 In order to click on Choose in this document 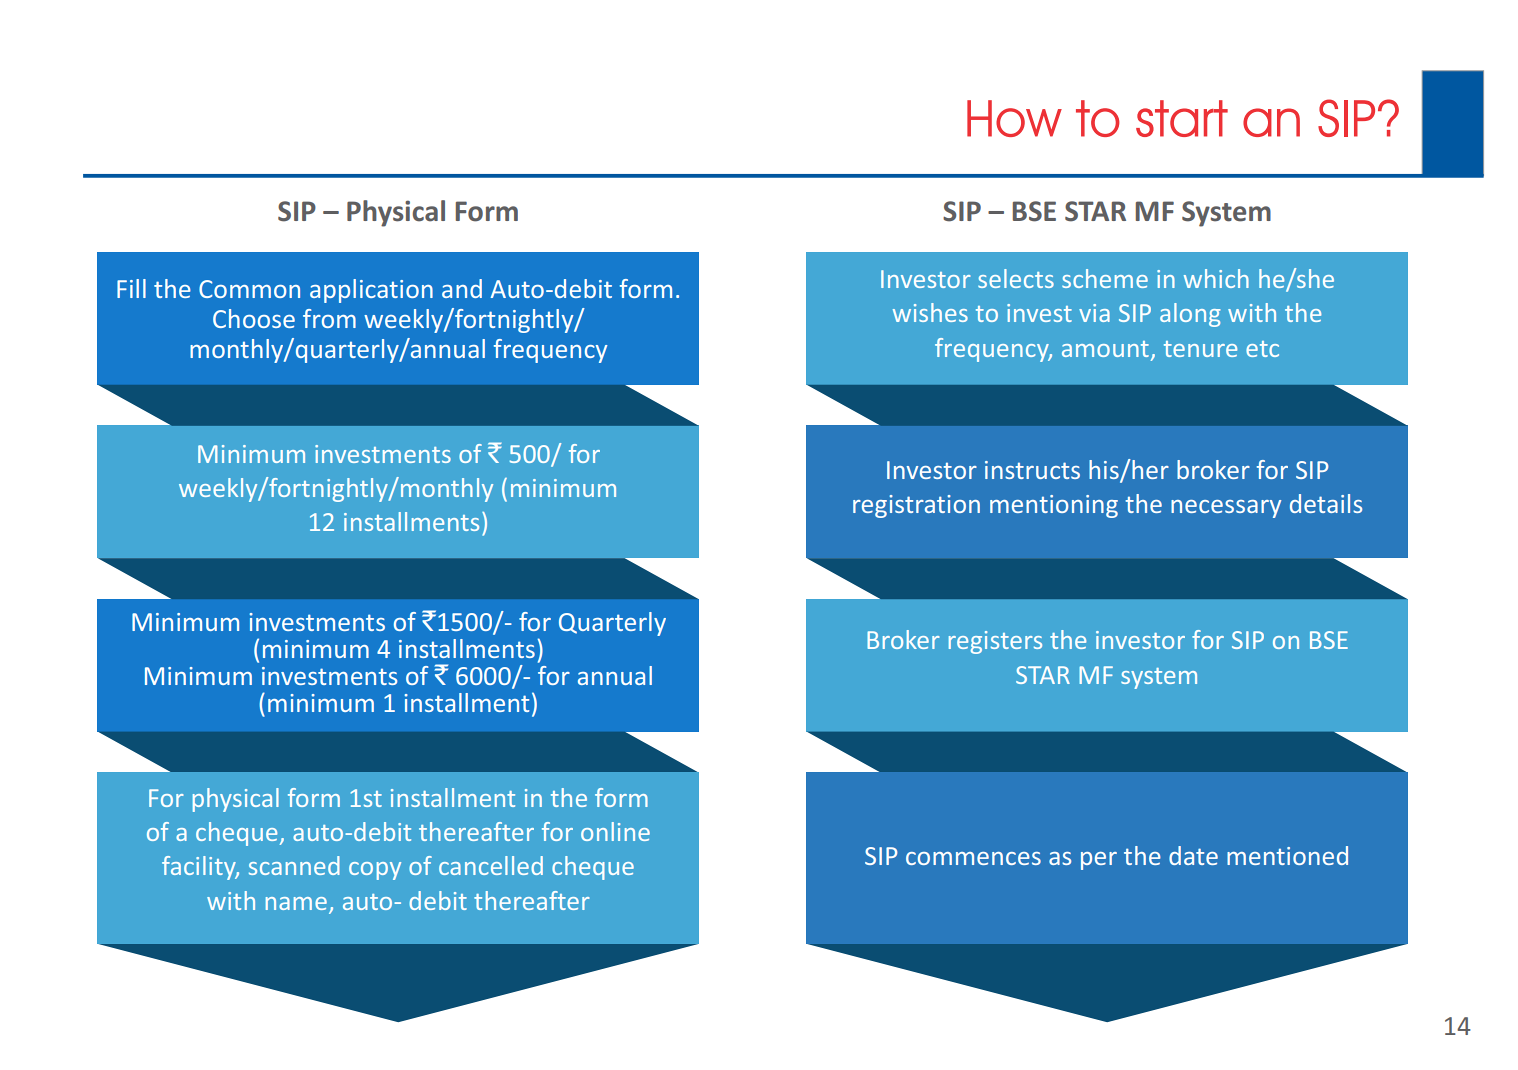, I will do `click(254, 318)`.
